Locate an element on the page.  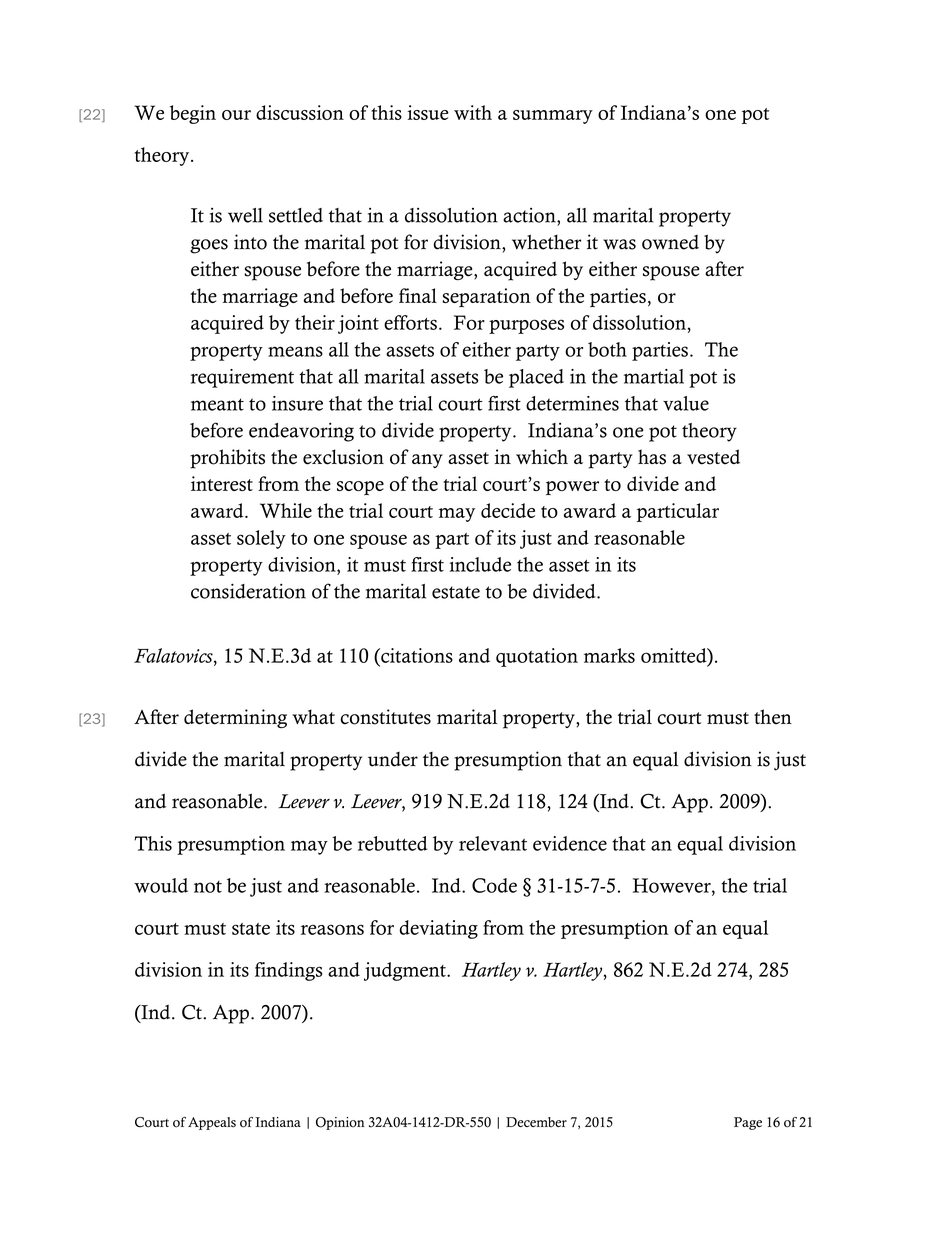
owned is located at coordinates (670, 242).
